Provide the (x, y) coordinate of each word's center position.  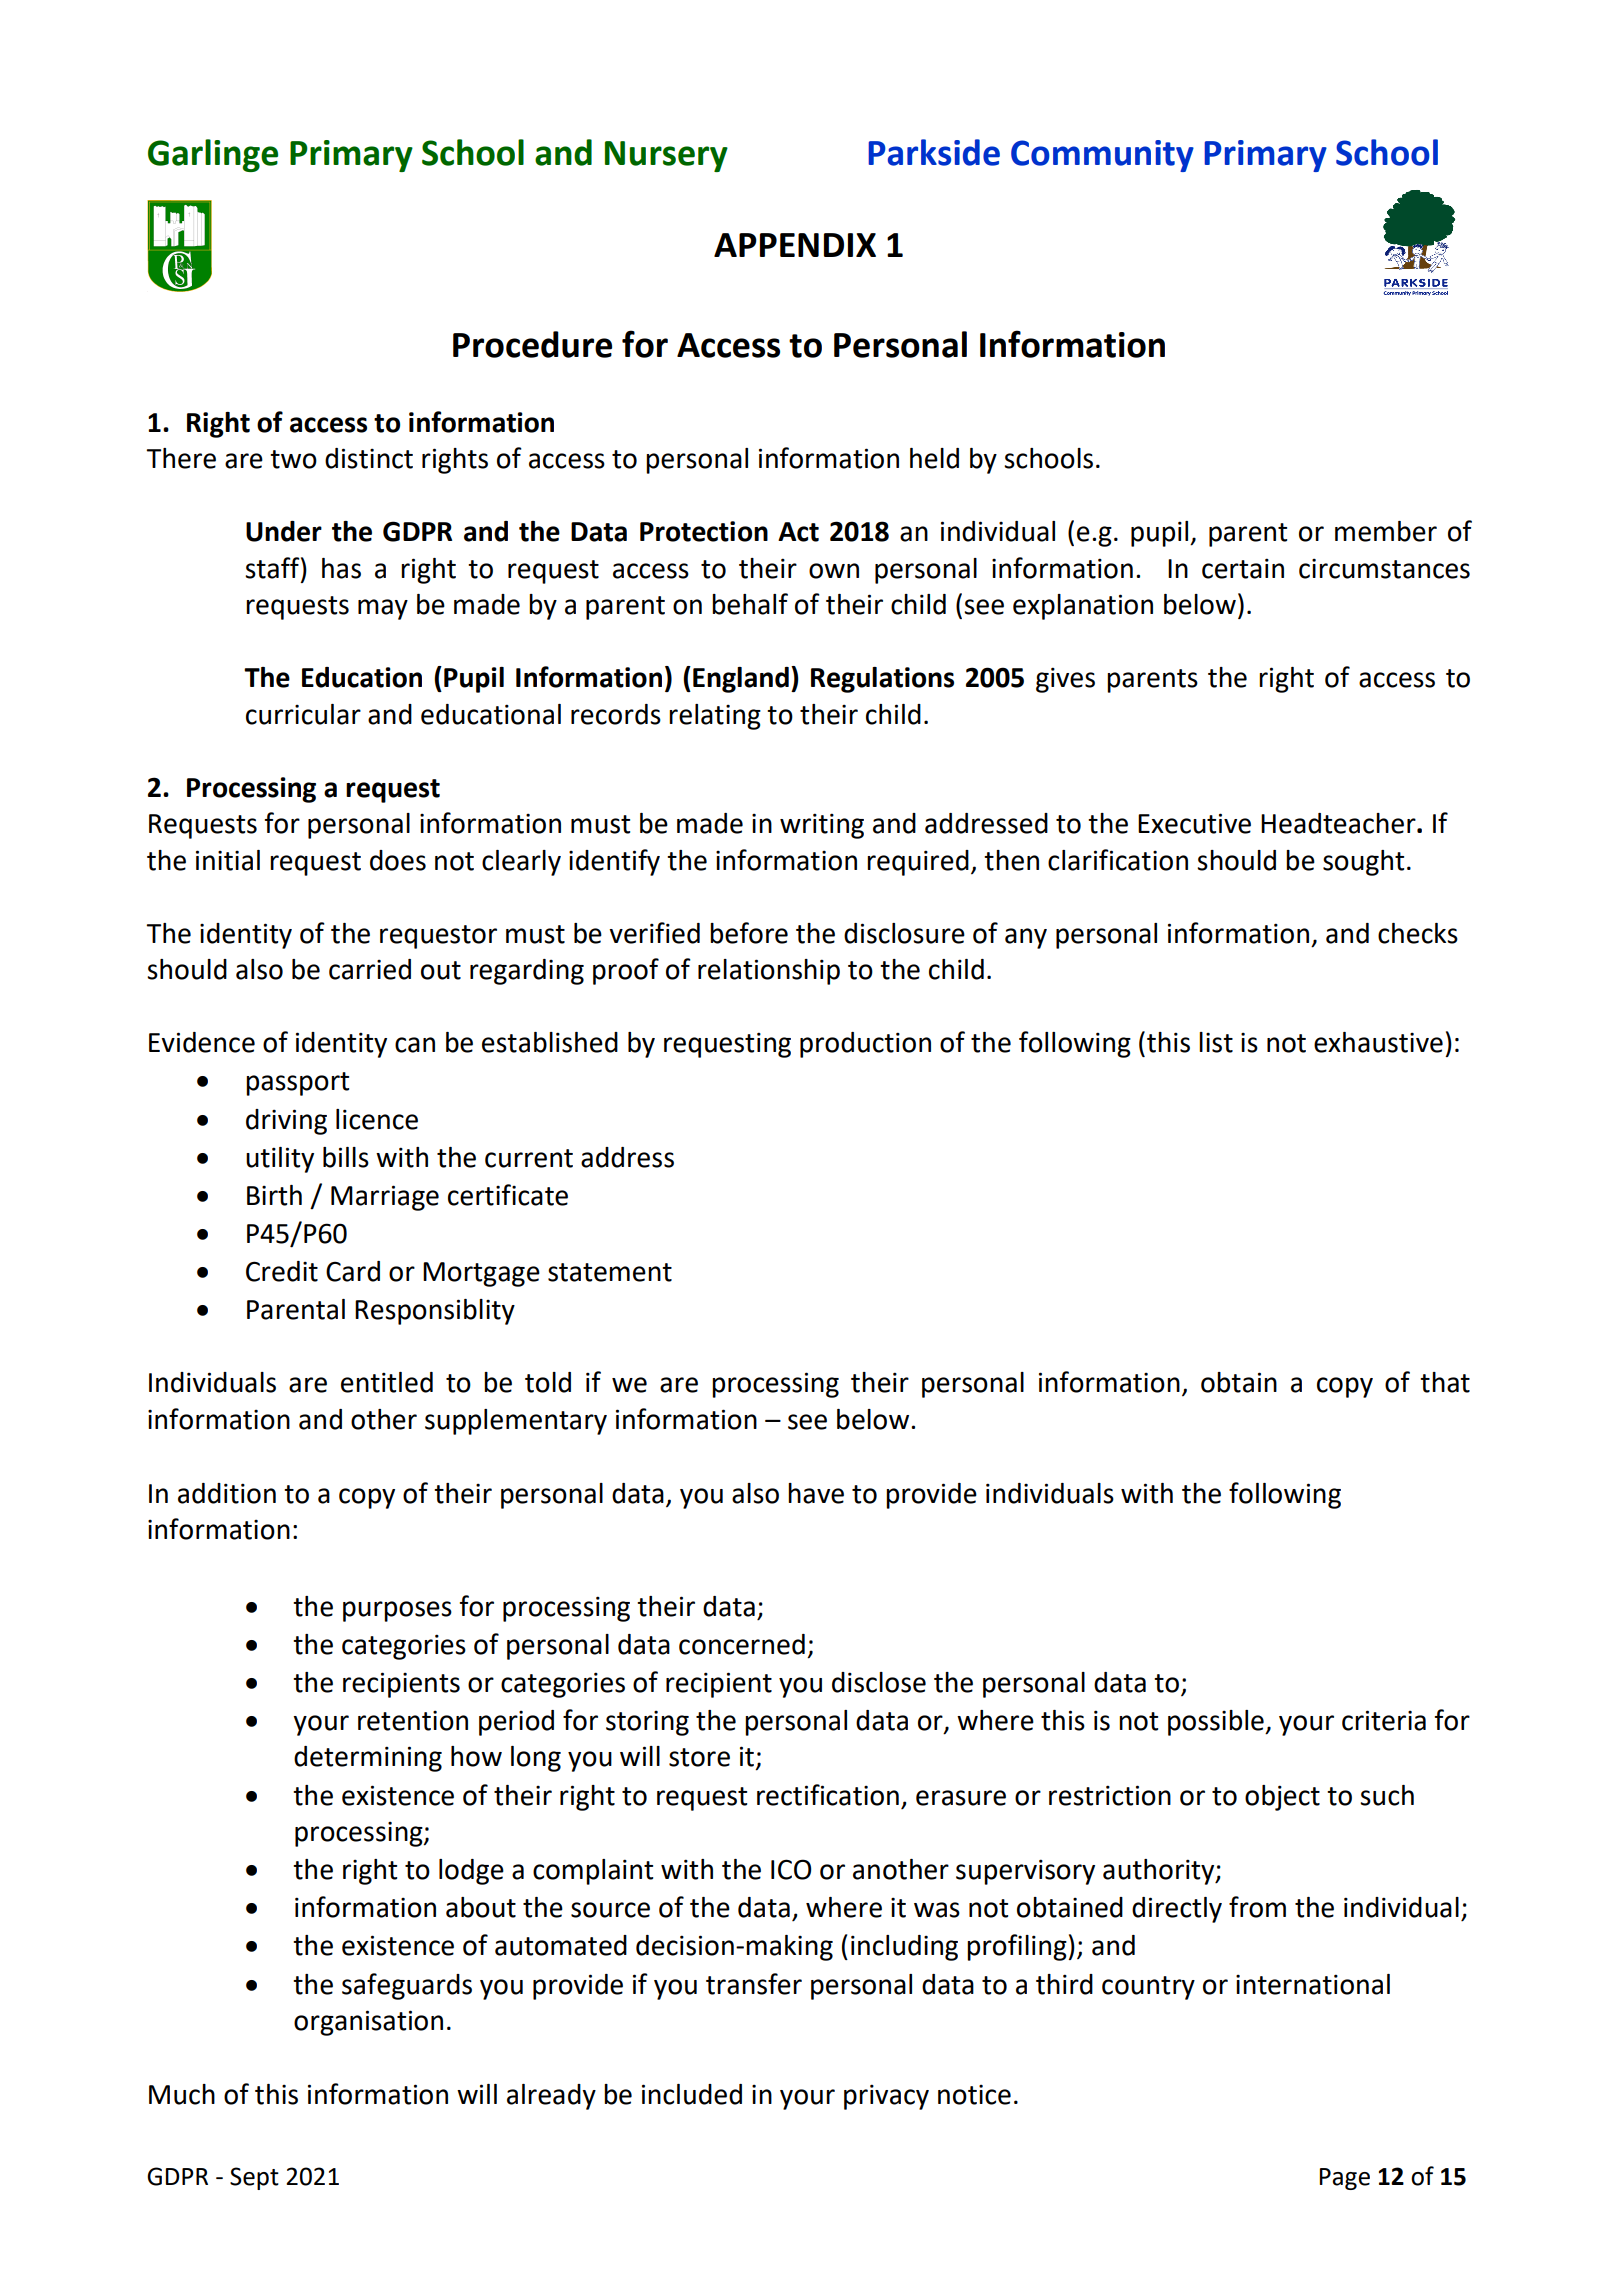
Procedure (532, 344)
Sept (254, 2178)
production (865, 1045)
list (1216, 1042)
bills (346, 1157)
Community (1102, 156)
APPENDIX (795, 245)
